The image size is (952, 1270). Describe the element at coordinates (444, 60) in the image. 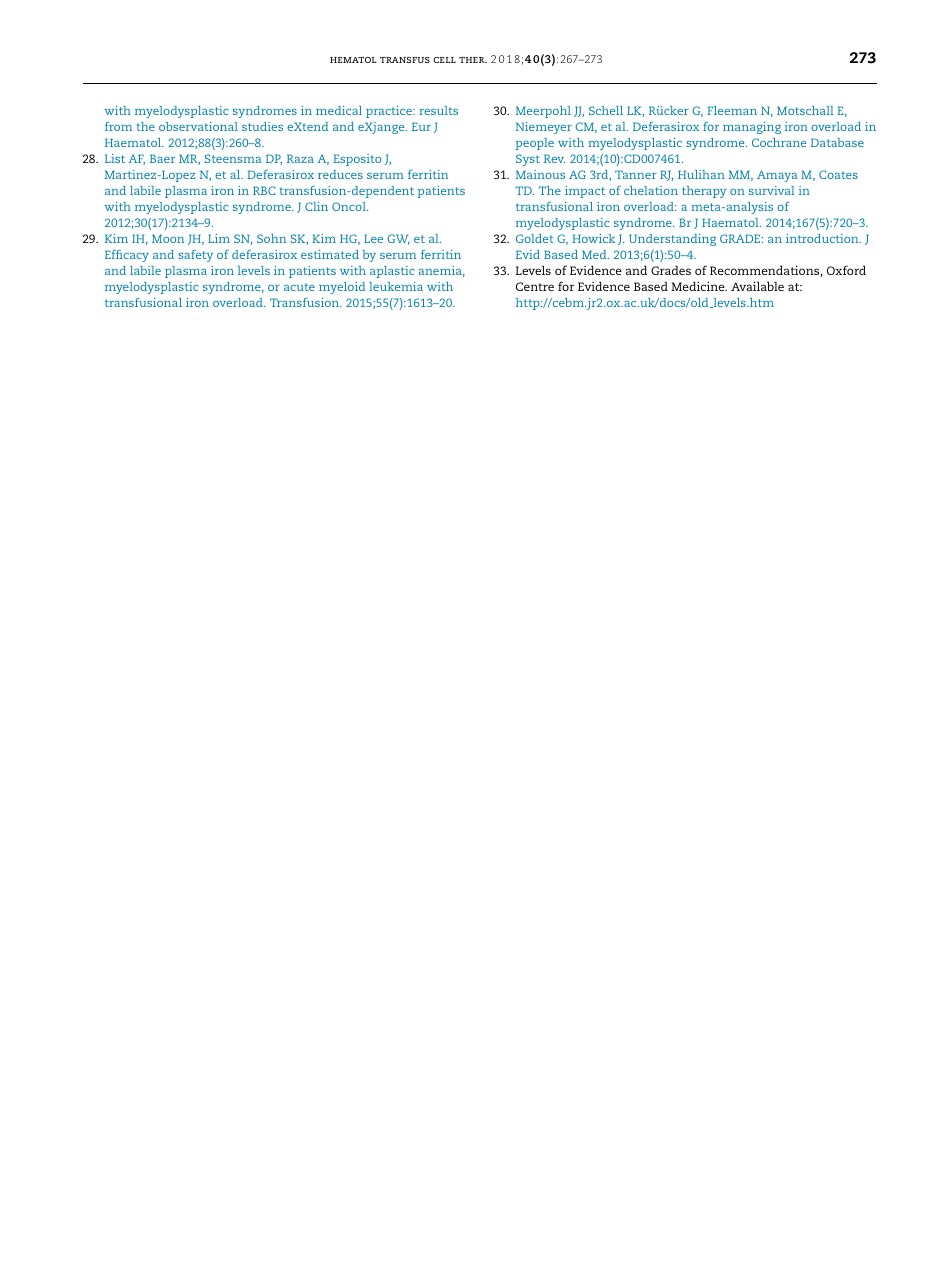

I see `cell` at that location.
